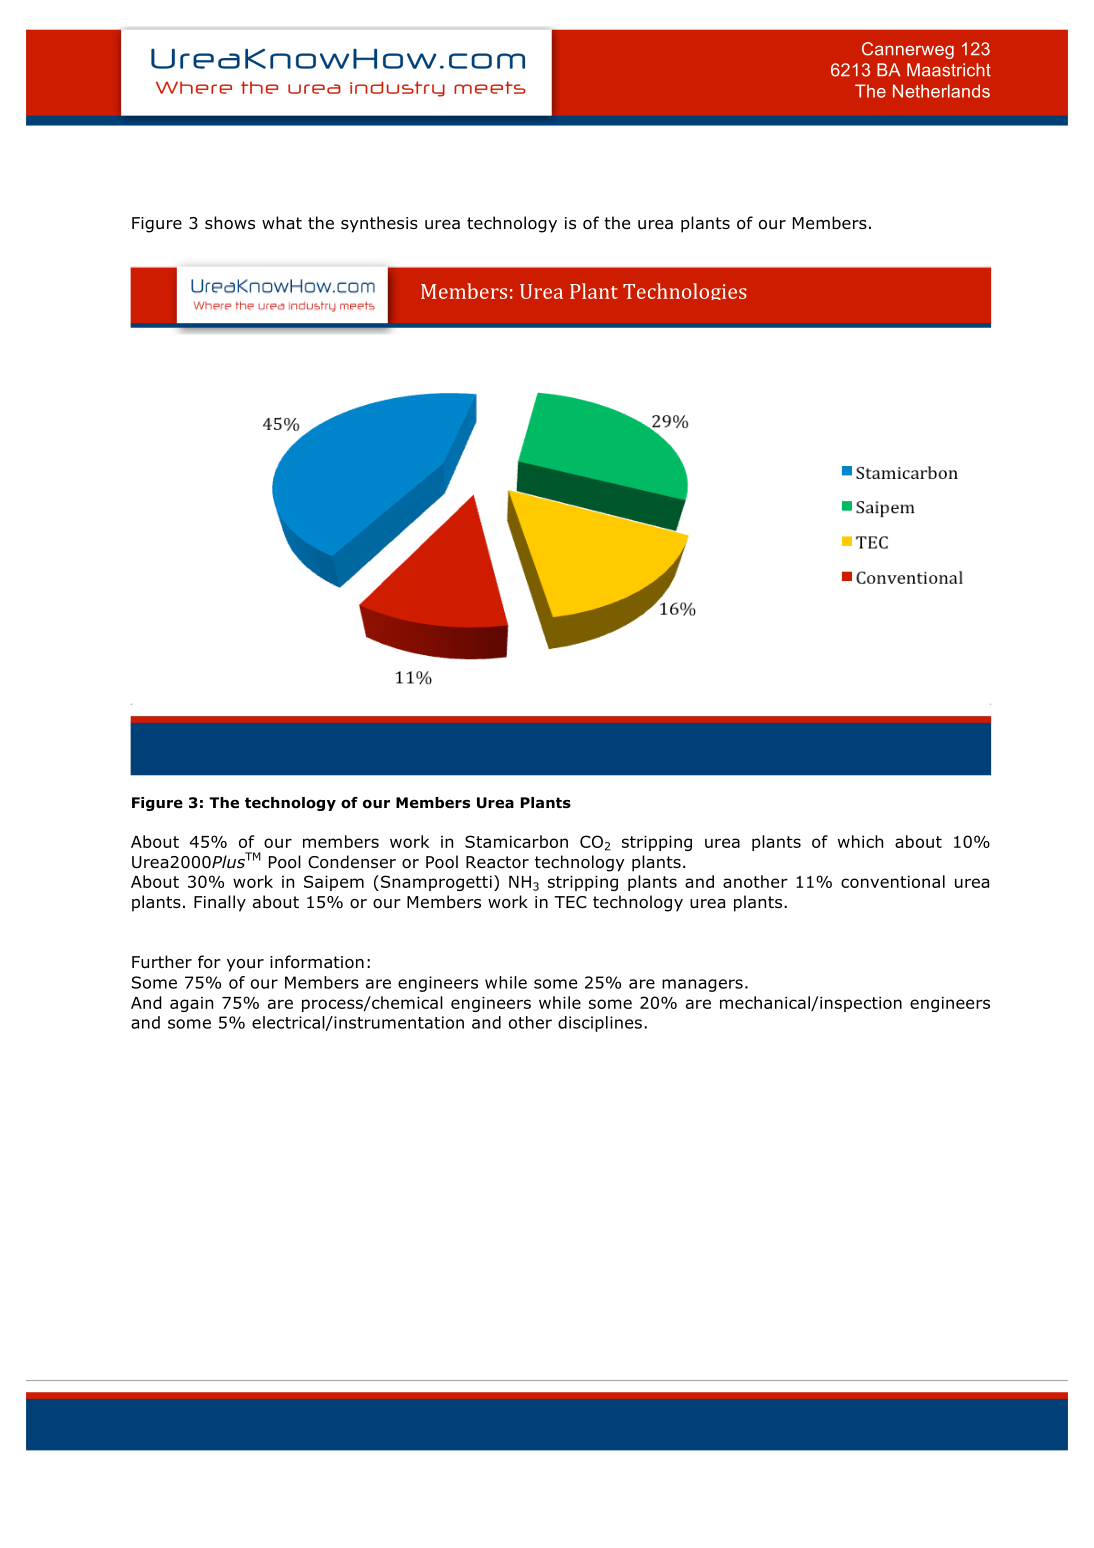 The image size is (1094, 1548). What do you see at coordinates (379, 224) in the image?
I see `synthesis` at bounding box center [379, 224].
